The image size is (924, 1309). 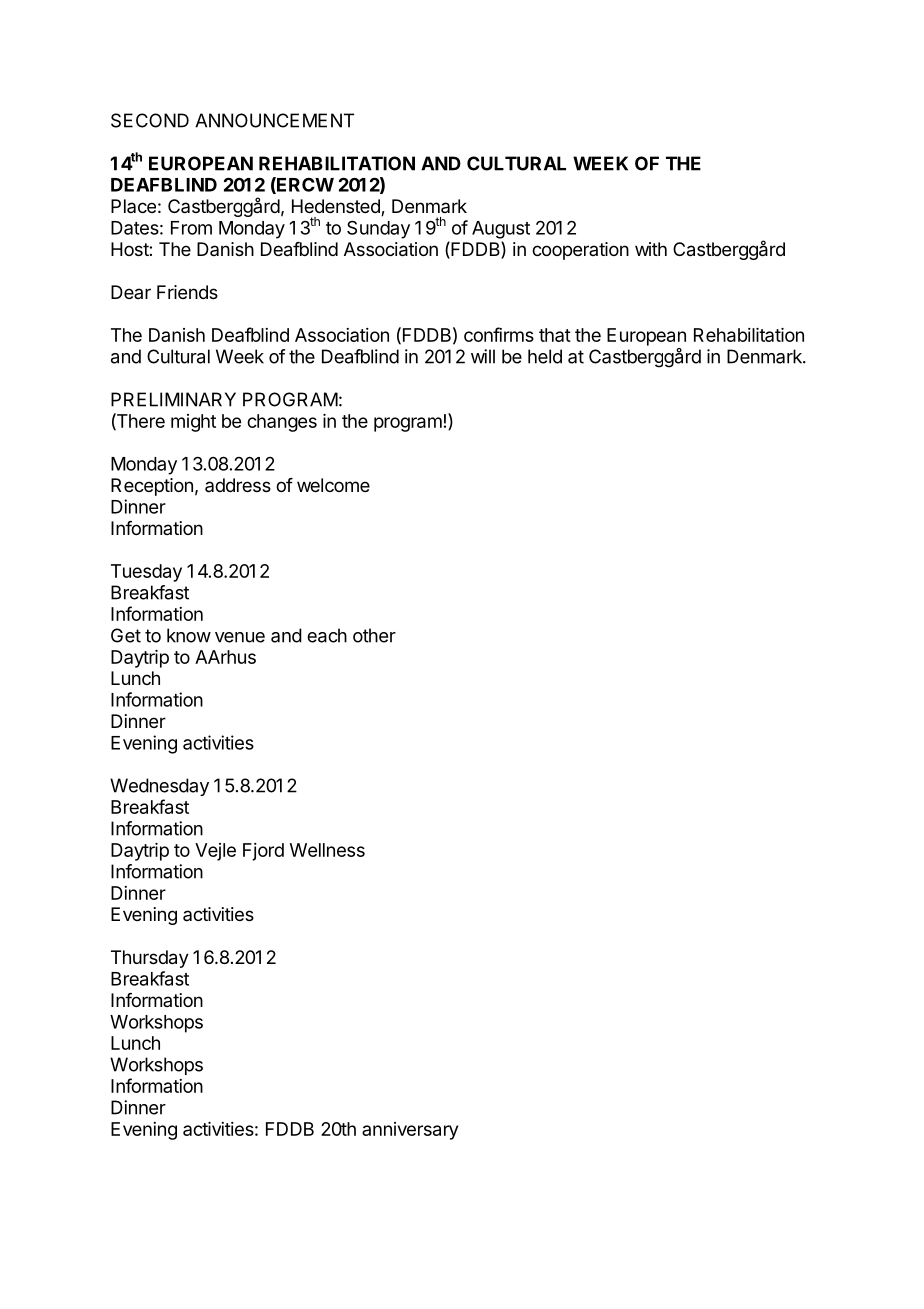 What do you see at coordinates (378, 229) in the screenshot?
I see `Sunday` at bounding box center [378, 229].
